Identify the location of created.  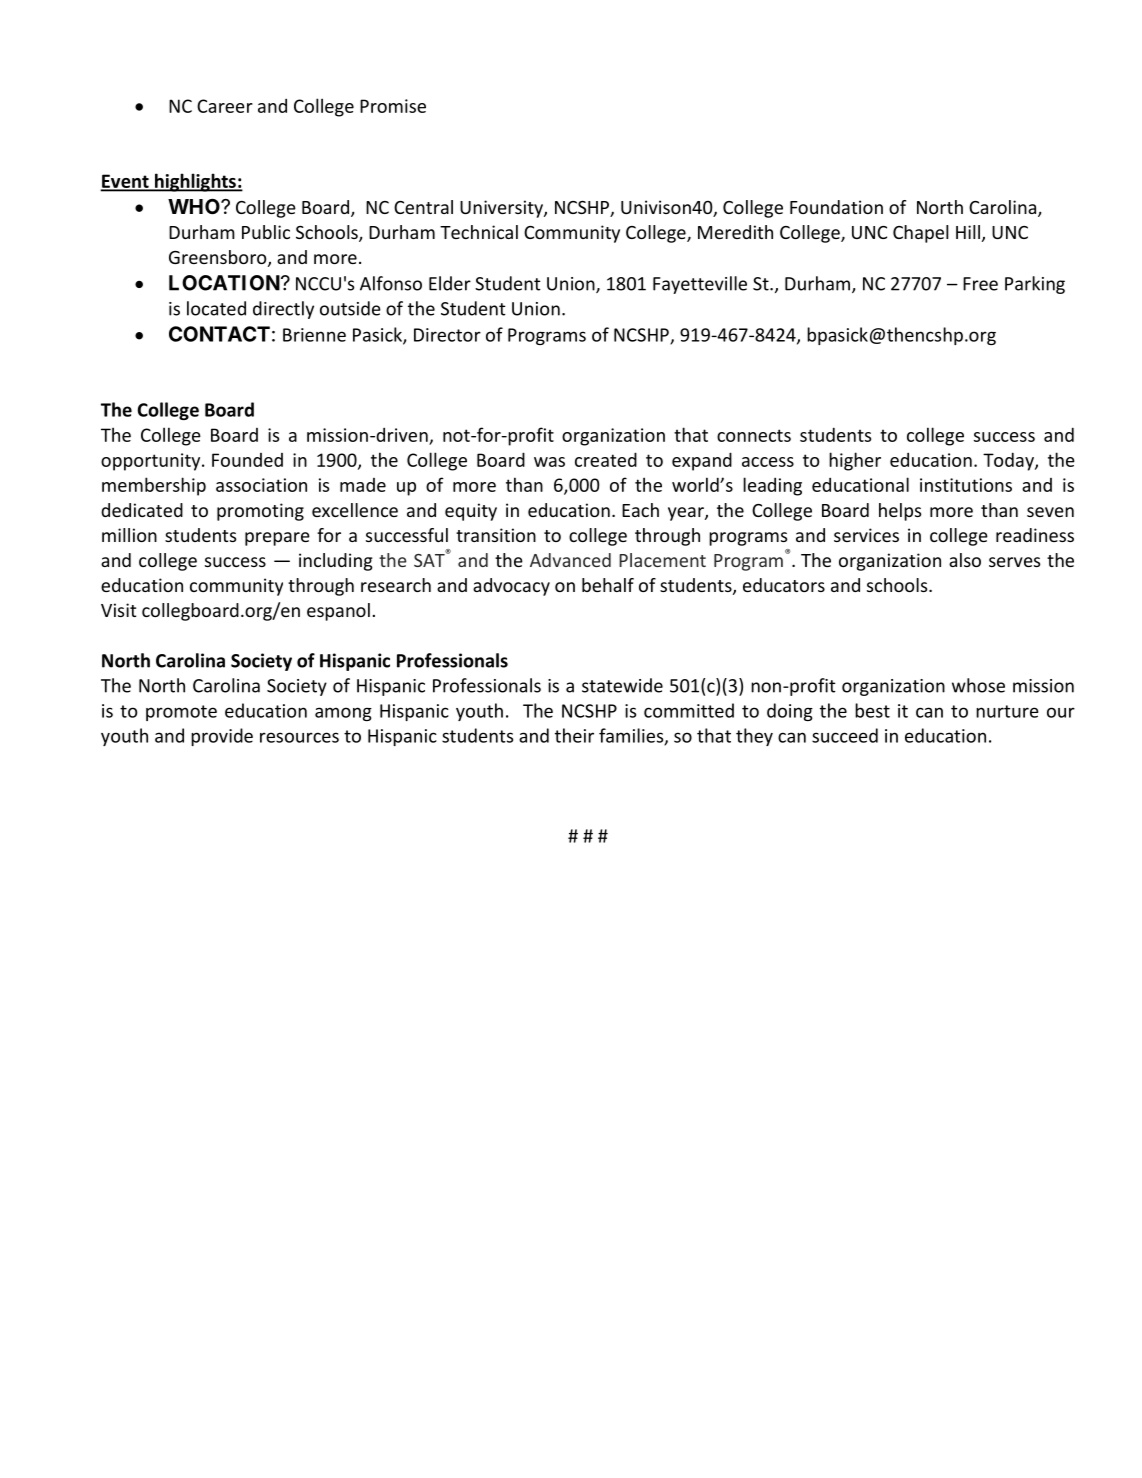
(606, 459).
